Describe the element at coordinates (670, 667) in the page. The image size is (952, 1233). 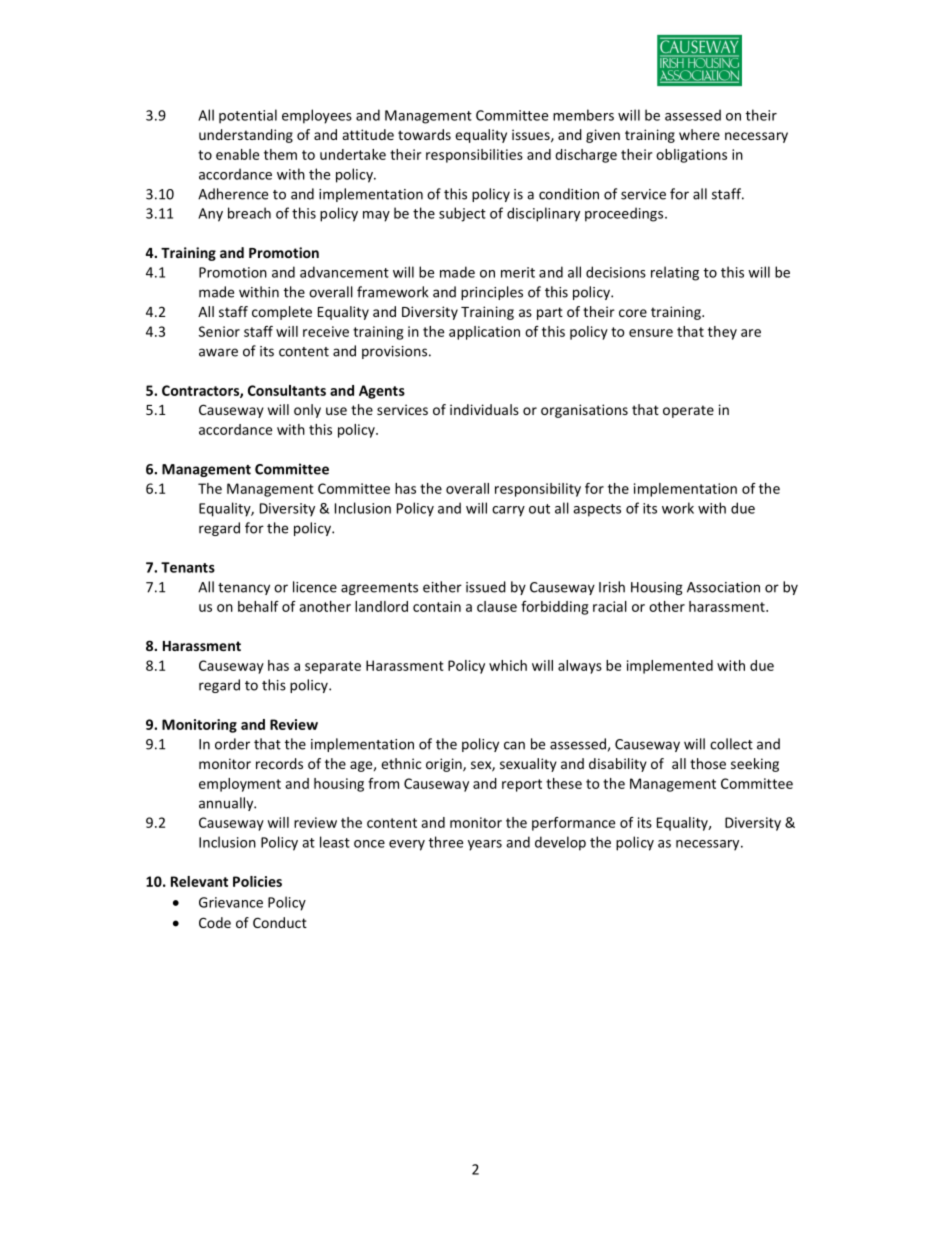
I see `implemented` at that location.
